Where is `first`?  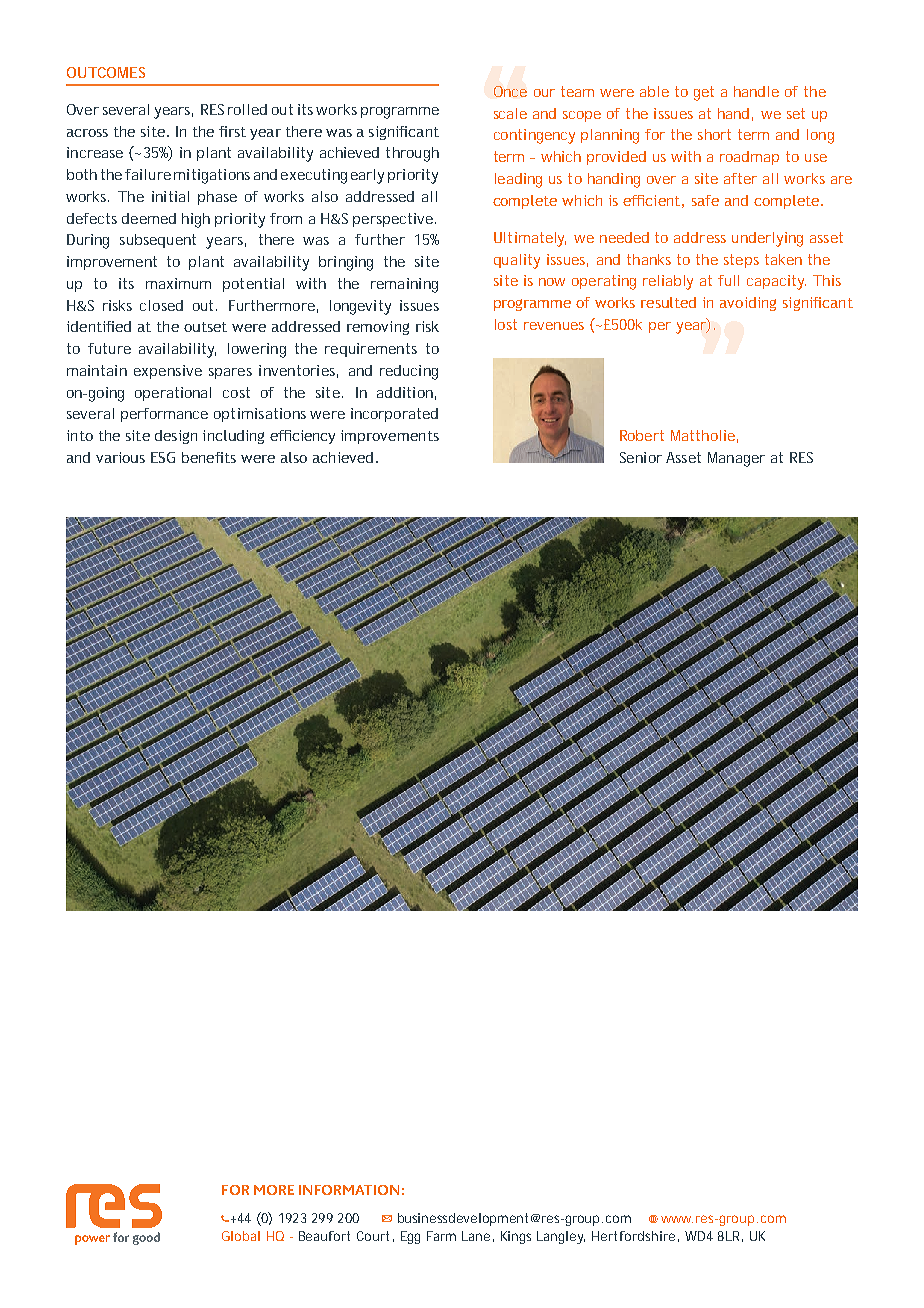
first is located at coordinates (232, 131).
